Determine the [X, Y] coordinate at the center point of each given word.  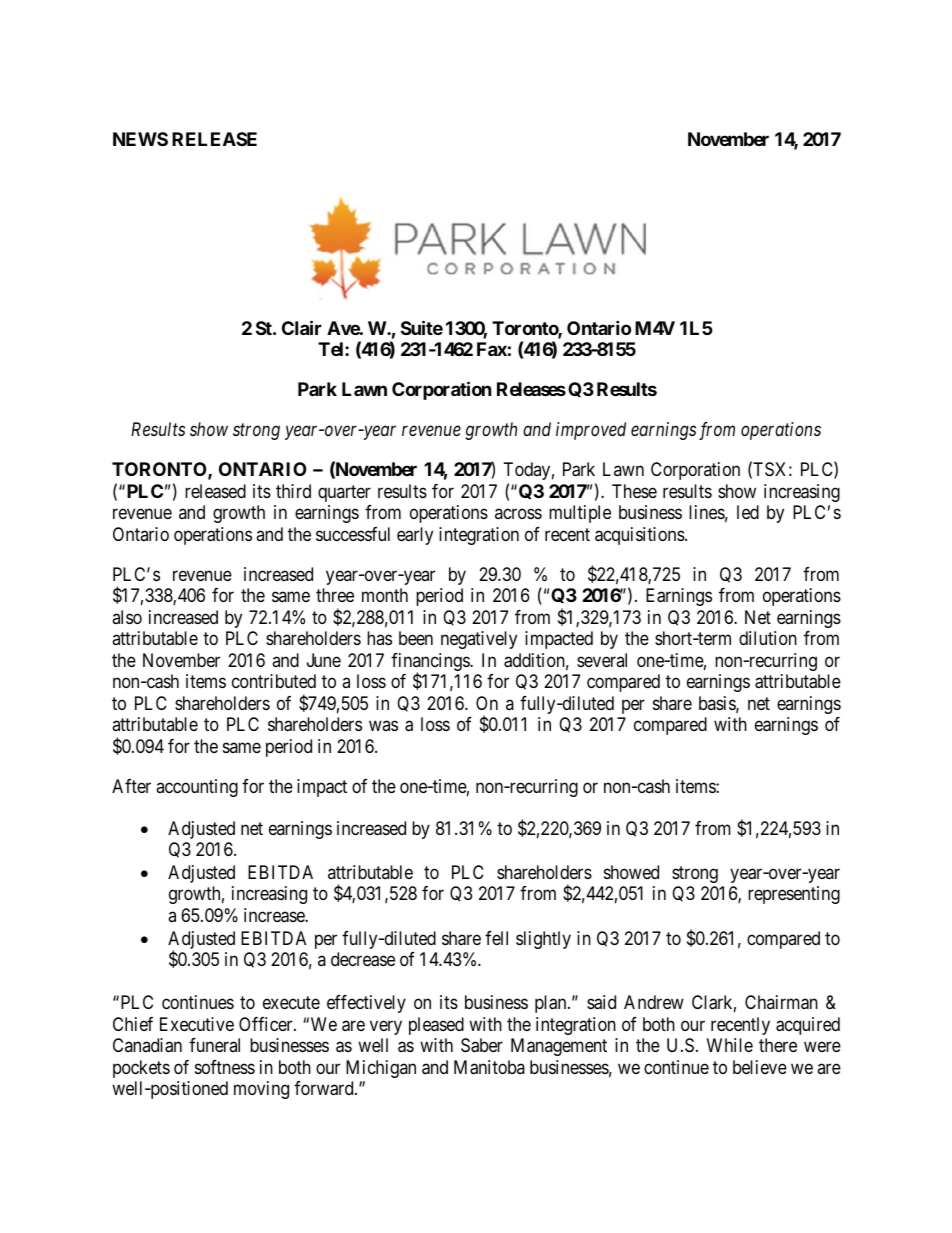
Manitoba [489, 1067]
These [634, 491]
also [127, 617]
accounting [197, 788]
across [518, 514]
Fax [492, 349]
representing [794, 895]
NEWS [140, 139]
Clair [302, 327]
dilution [768, 638]
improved [591, 431]
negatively [479, 640]
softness [225, 1067]
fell [496, 938]
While [730, 1045]
